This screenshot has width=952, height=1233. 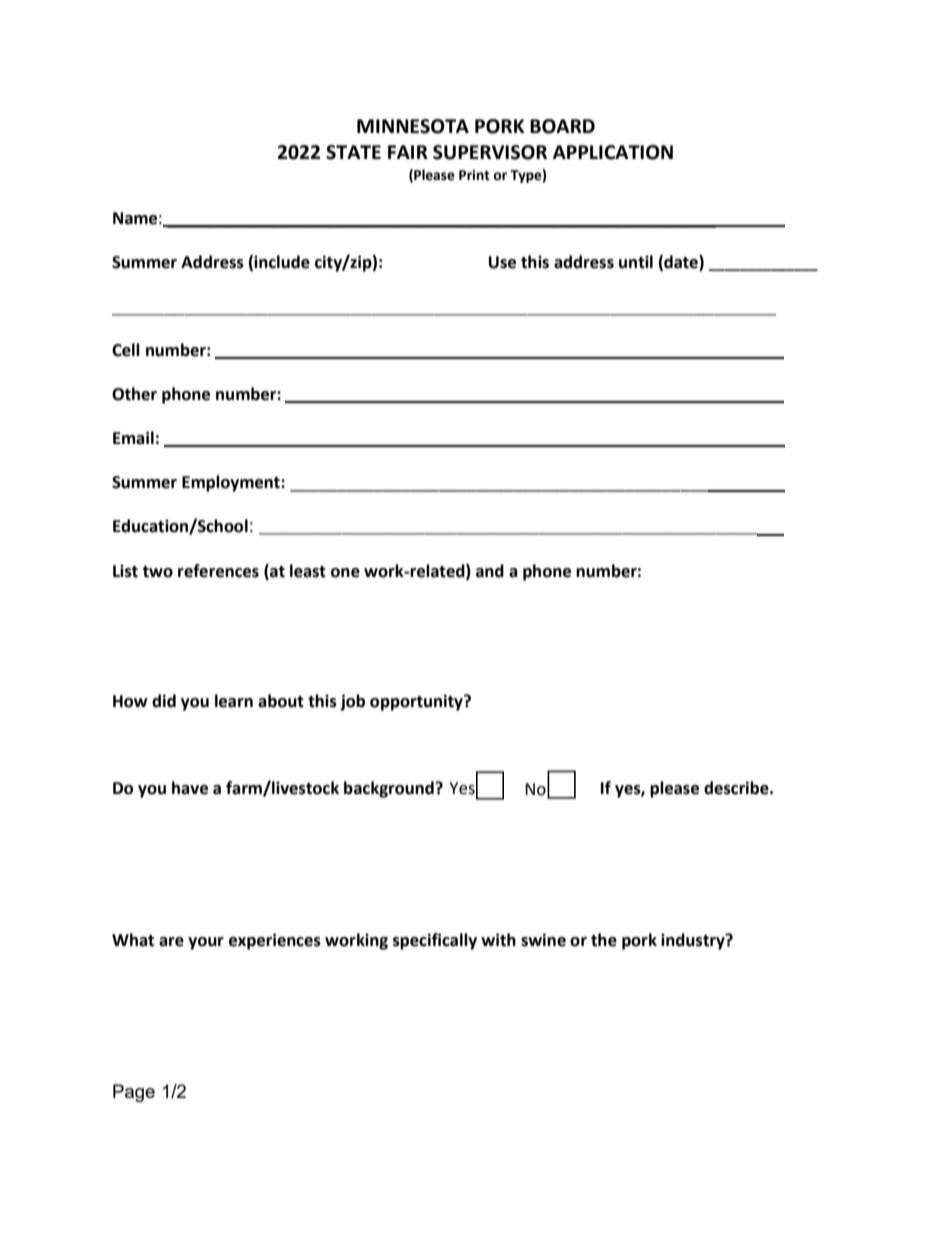 I want to click on specifically, so click(x=435, y=941).
